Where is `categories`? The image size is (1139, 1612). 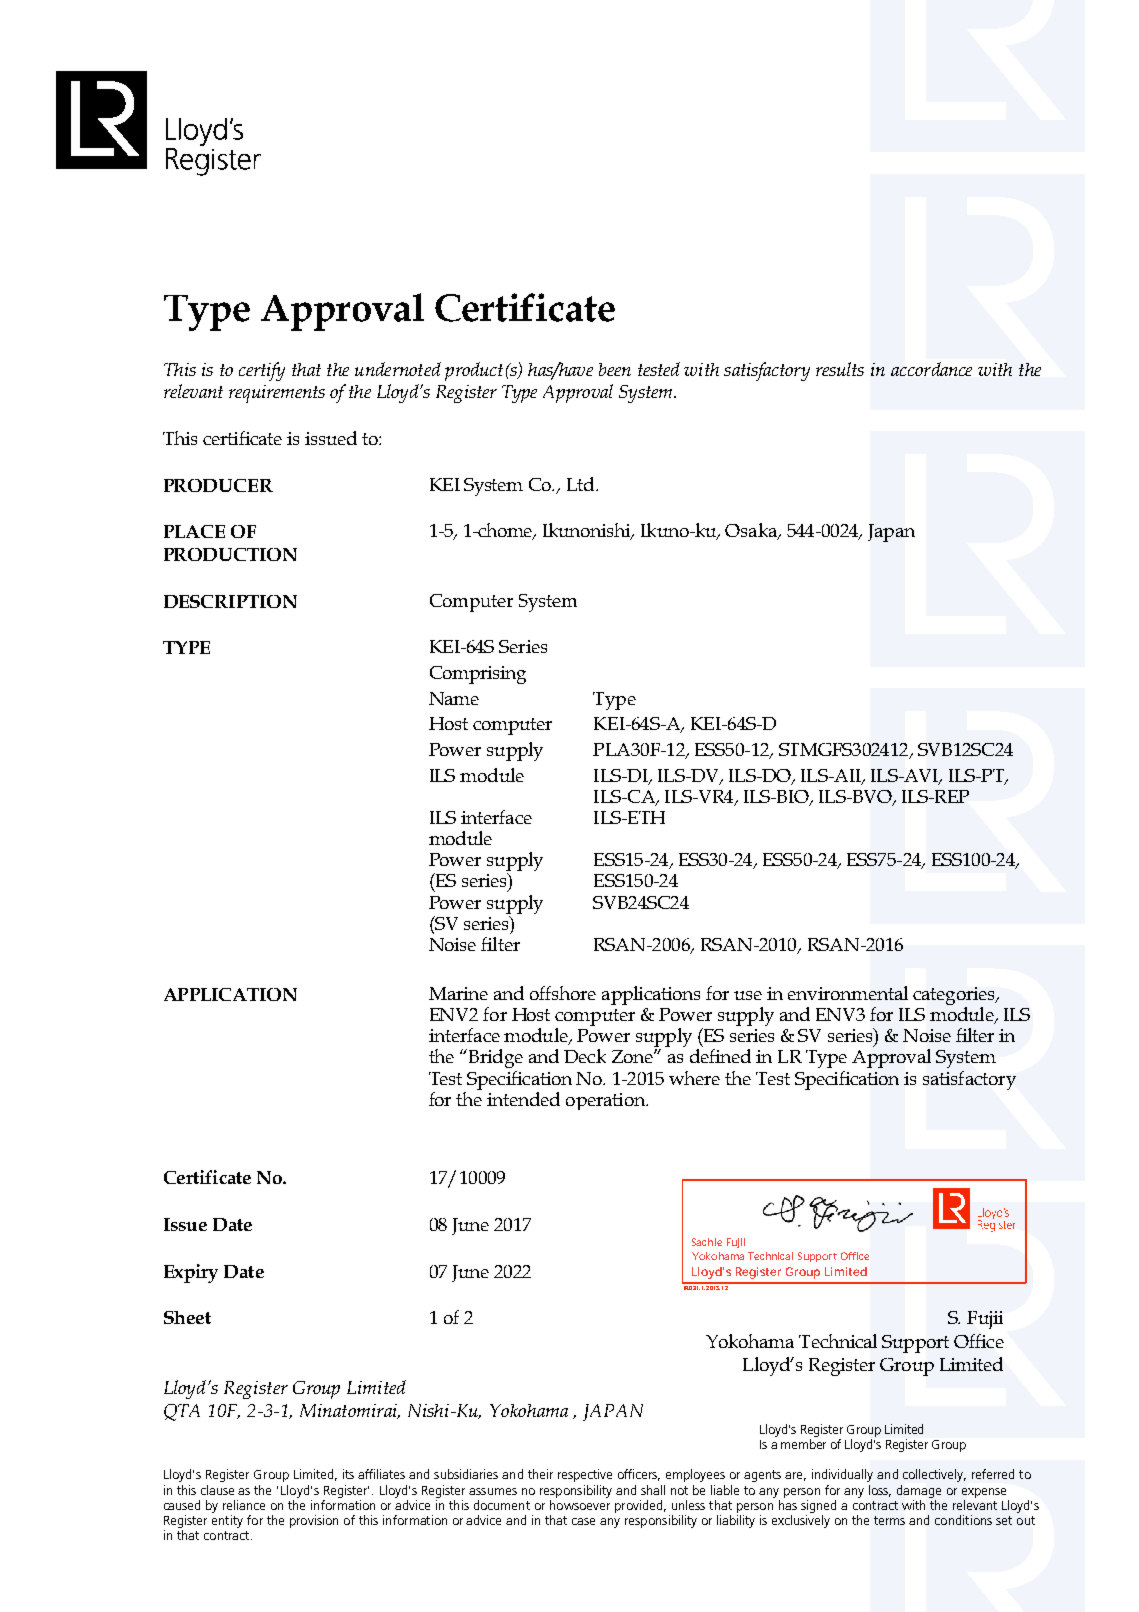
categories is located at coordinates (955, 997).
